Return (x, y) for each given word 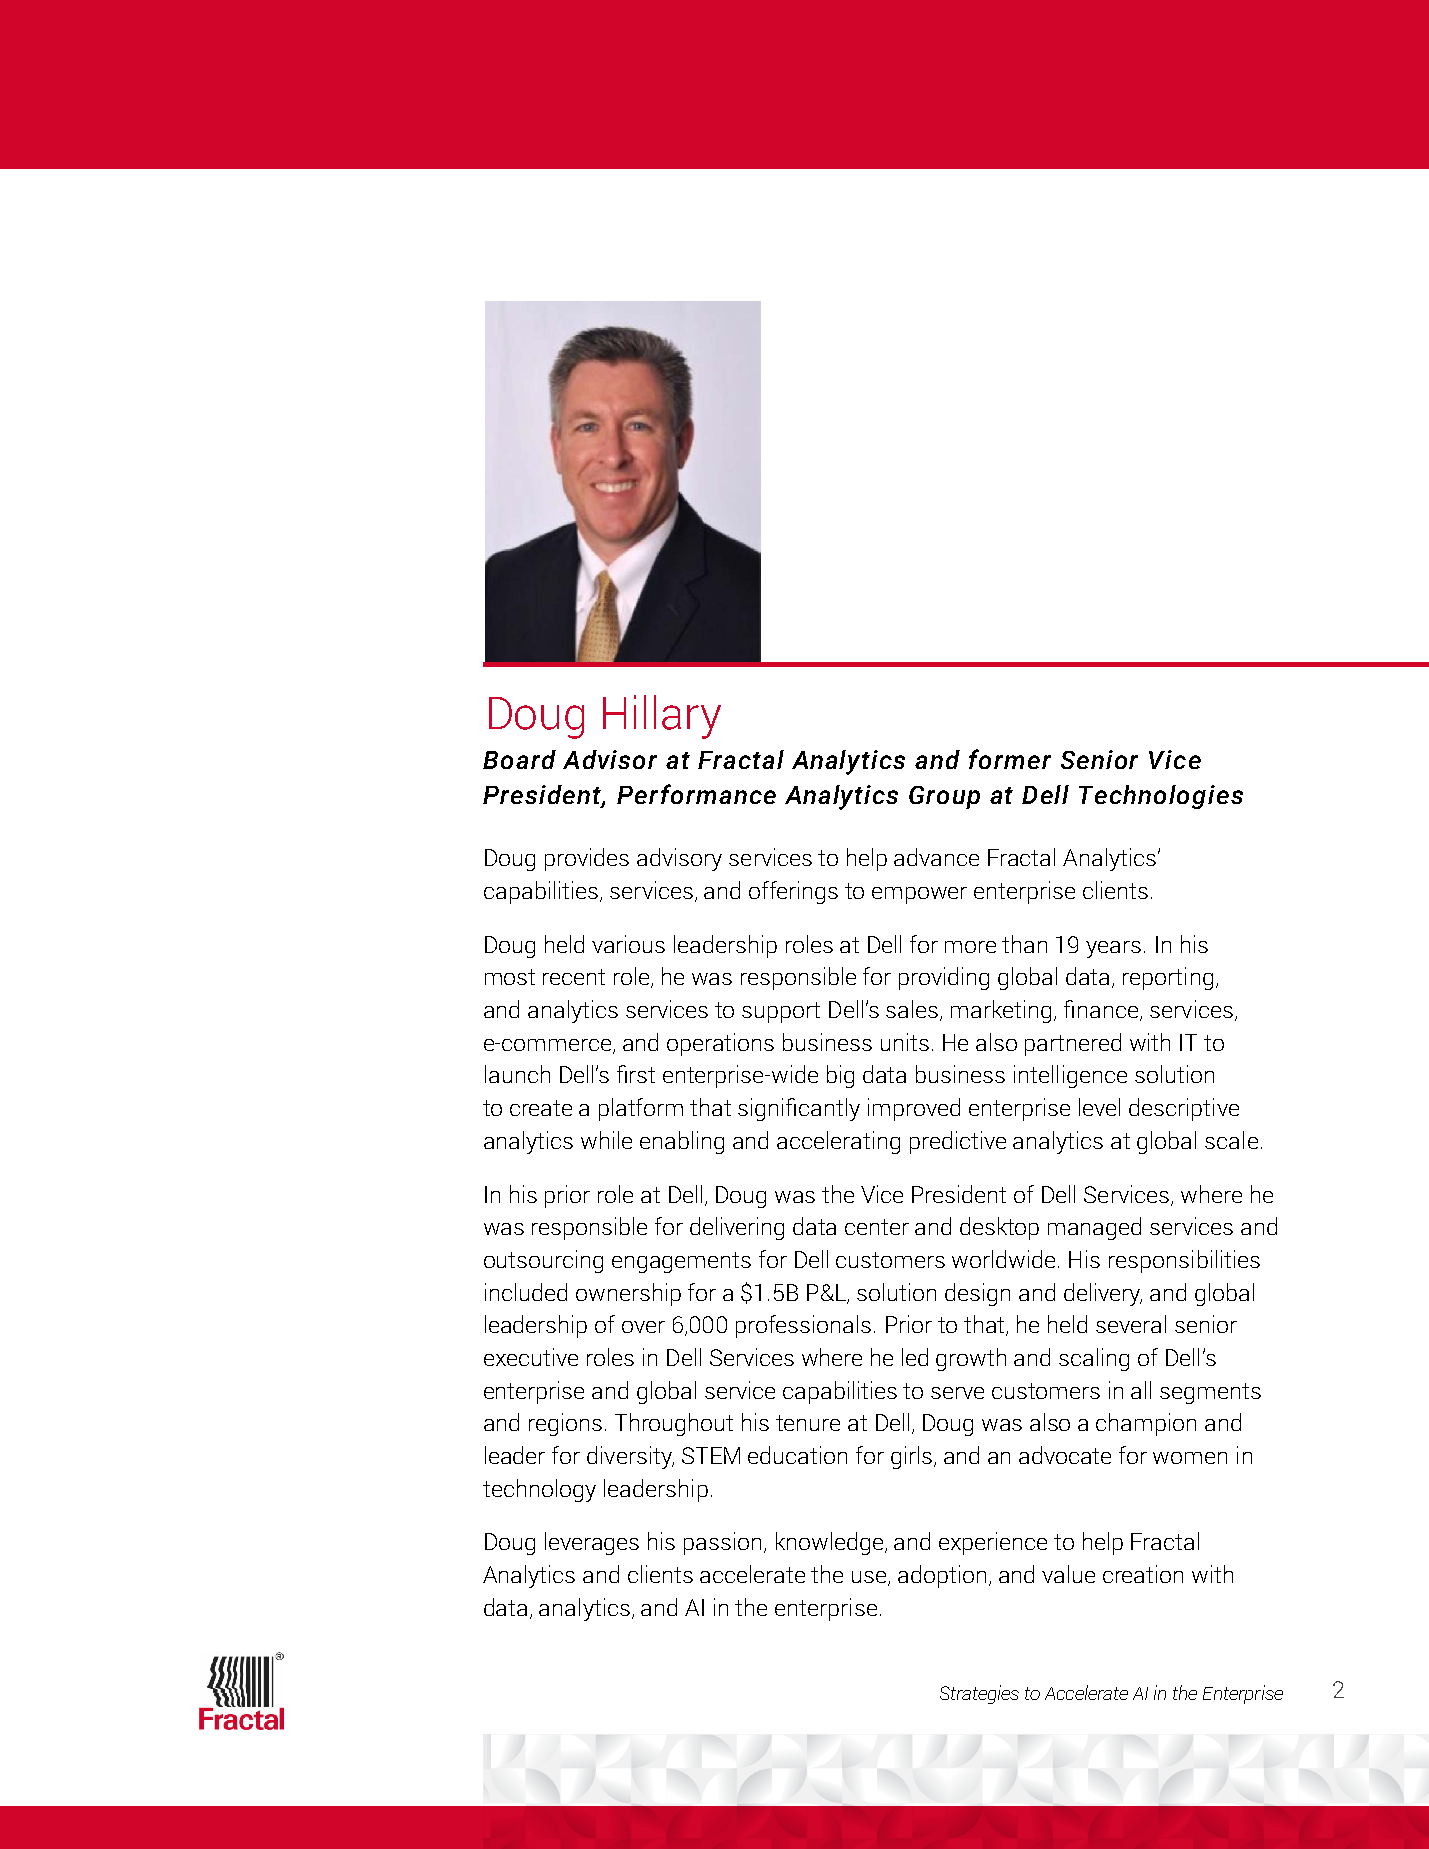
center (877, 1227)
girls (913, 1457)
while (606, 1140)
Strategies (979, 1694)
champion (1146, 1424)
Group (944, 797)
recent (574, 977)
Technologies (1161, 797)
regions (565, 1424)
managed (1094, 1228)
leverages (592, 1543)
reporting (1168, 978)
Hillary (662, 717)
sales (913, 1010)
